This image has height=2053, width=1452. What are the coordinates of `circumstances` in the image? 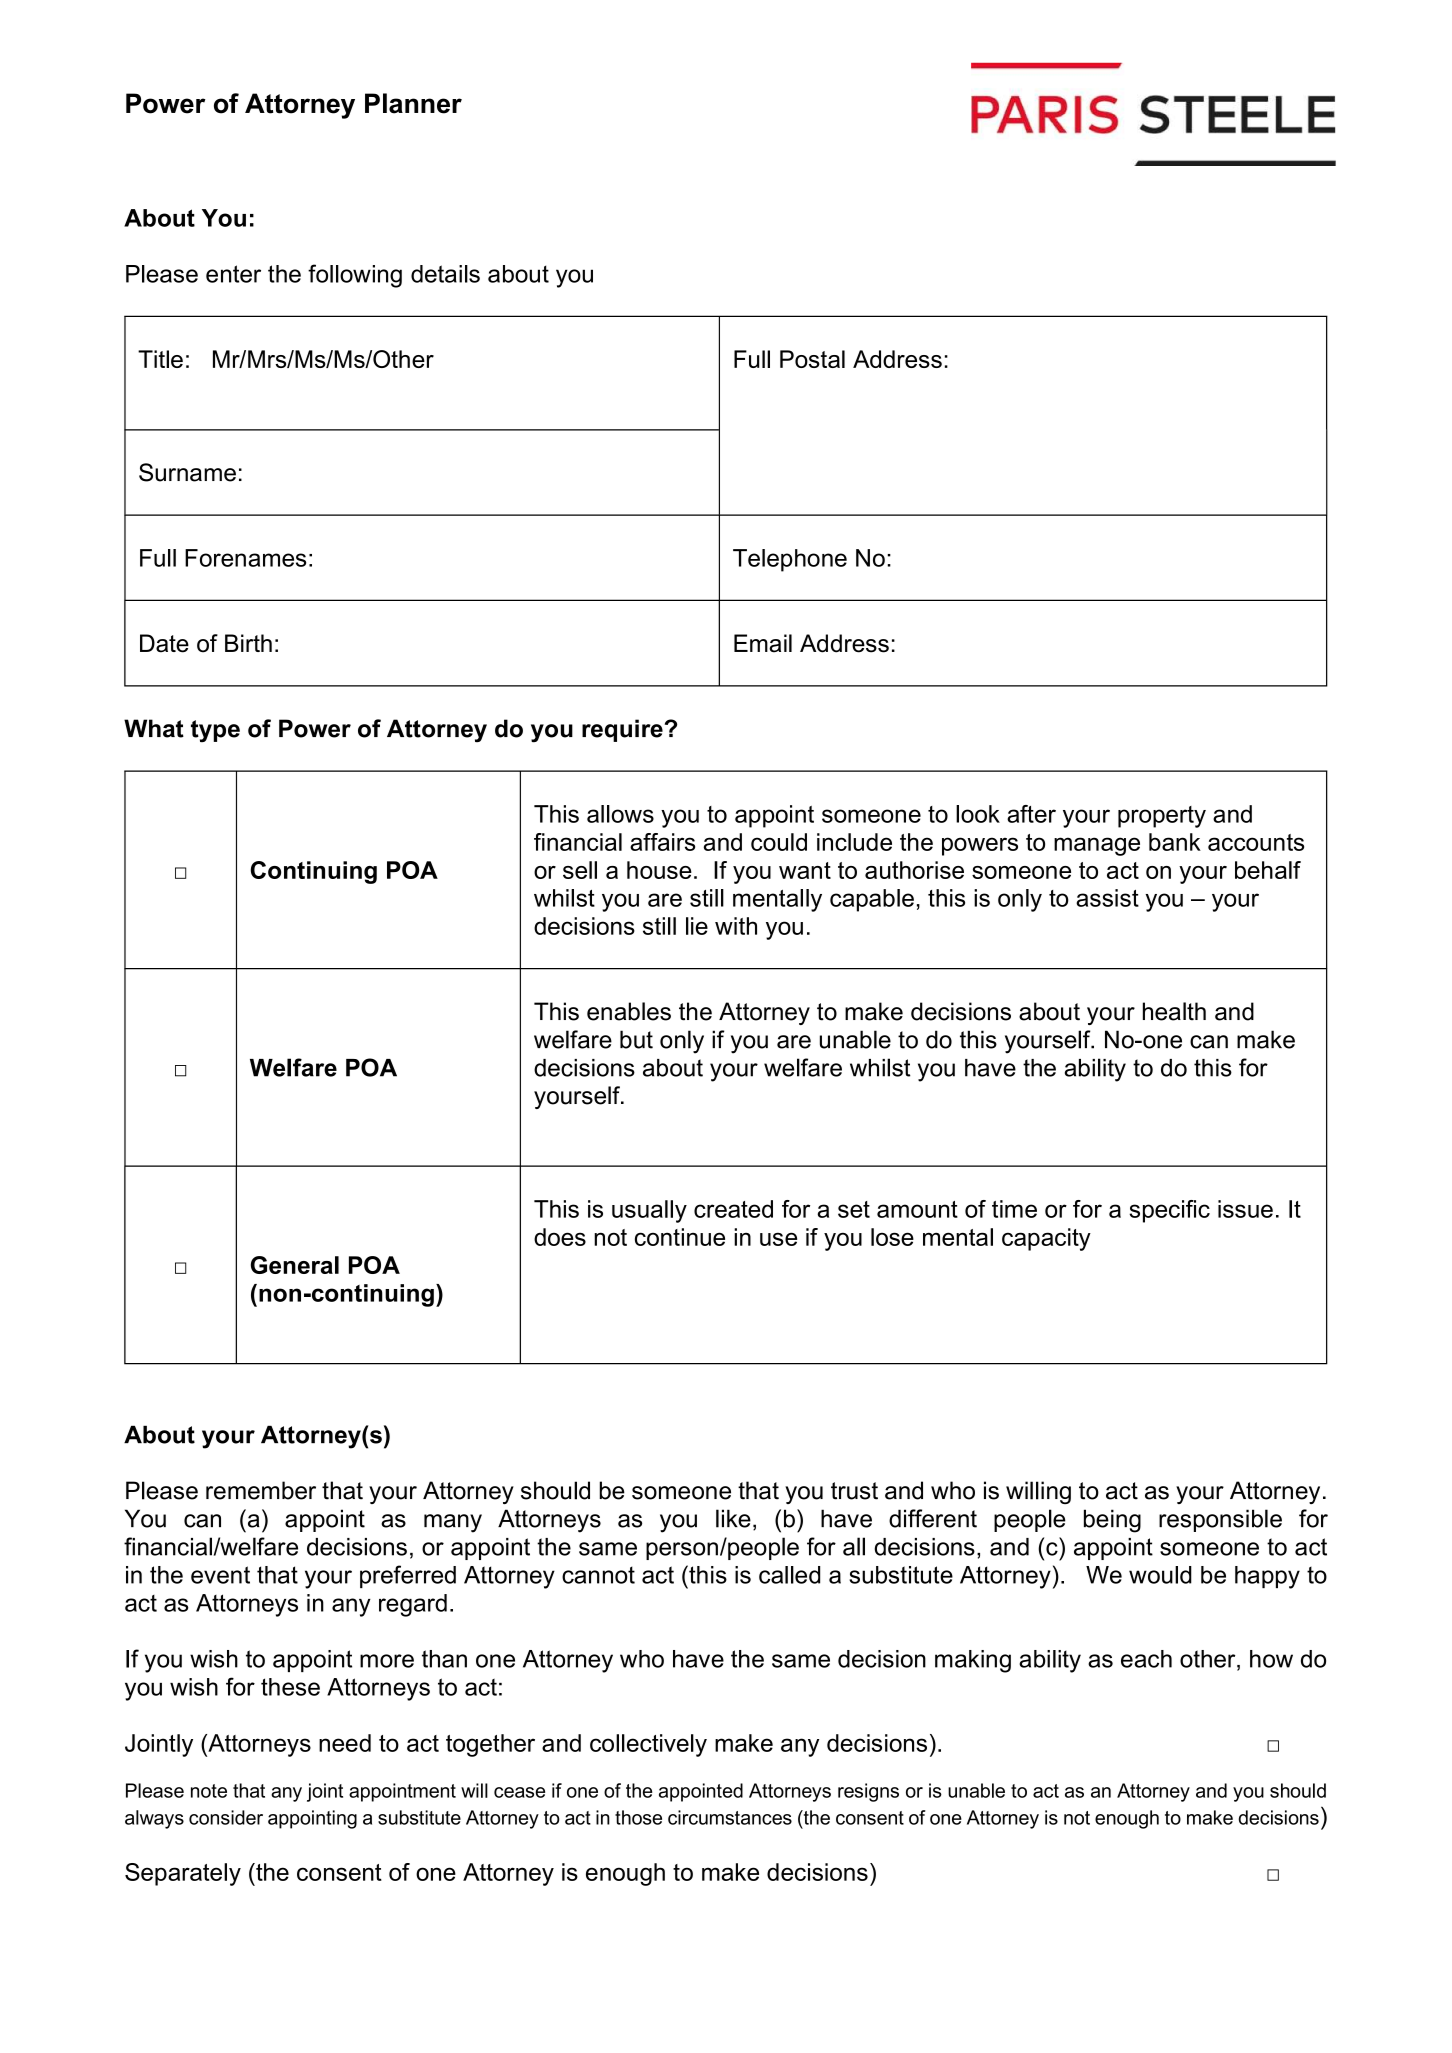 It's located at (730, 1817).
